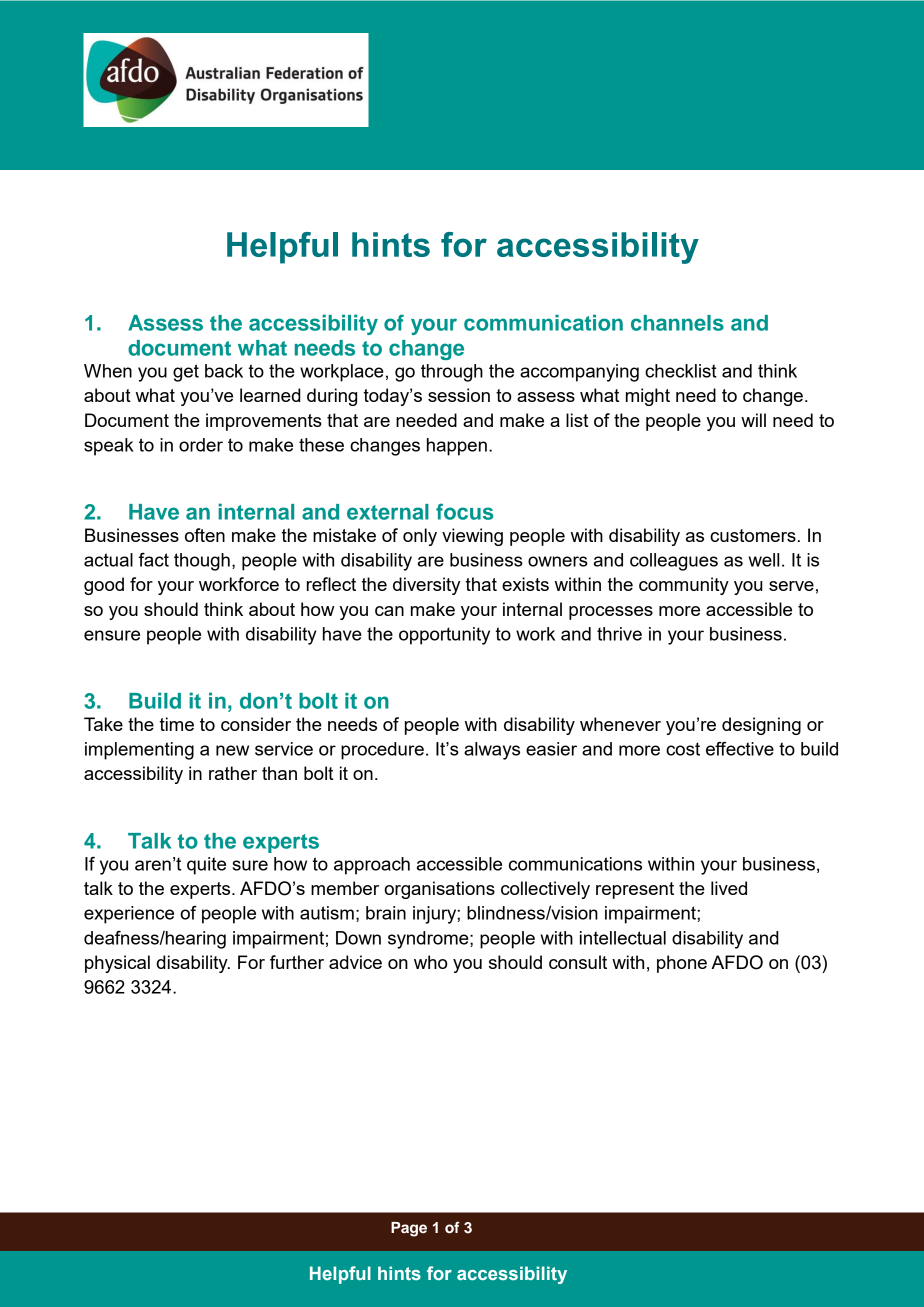  What do you see at coordinates (186, 373) in the screenshot?
I see `get` at bounding box center [186, 373].
